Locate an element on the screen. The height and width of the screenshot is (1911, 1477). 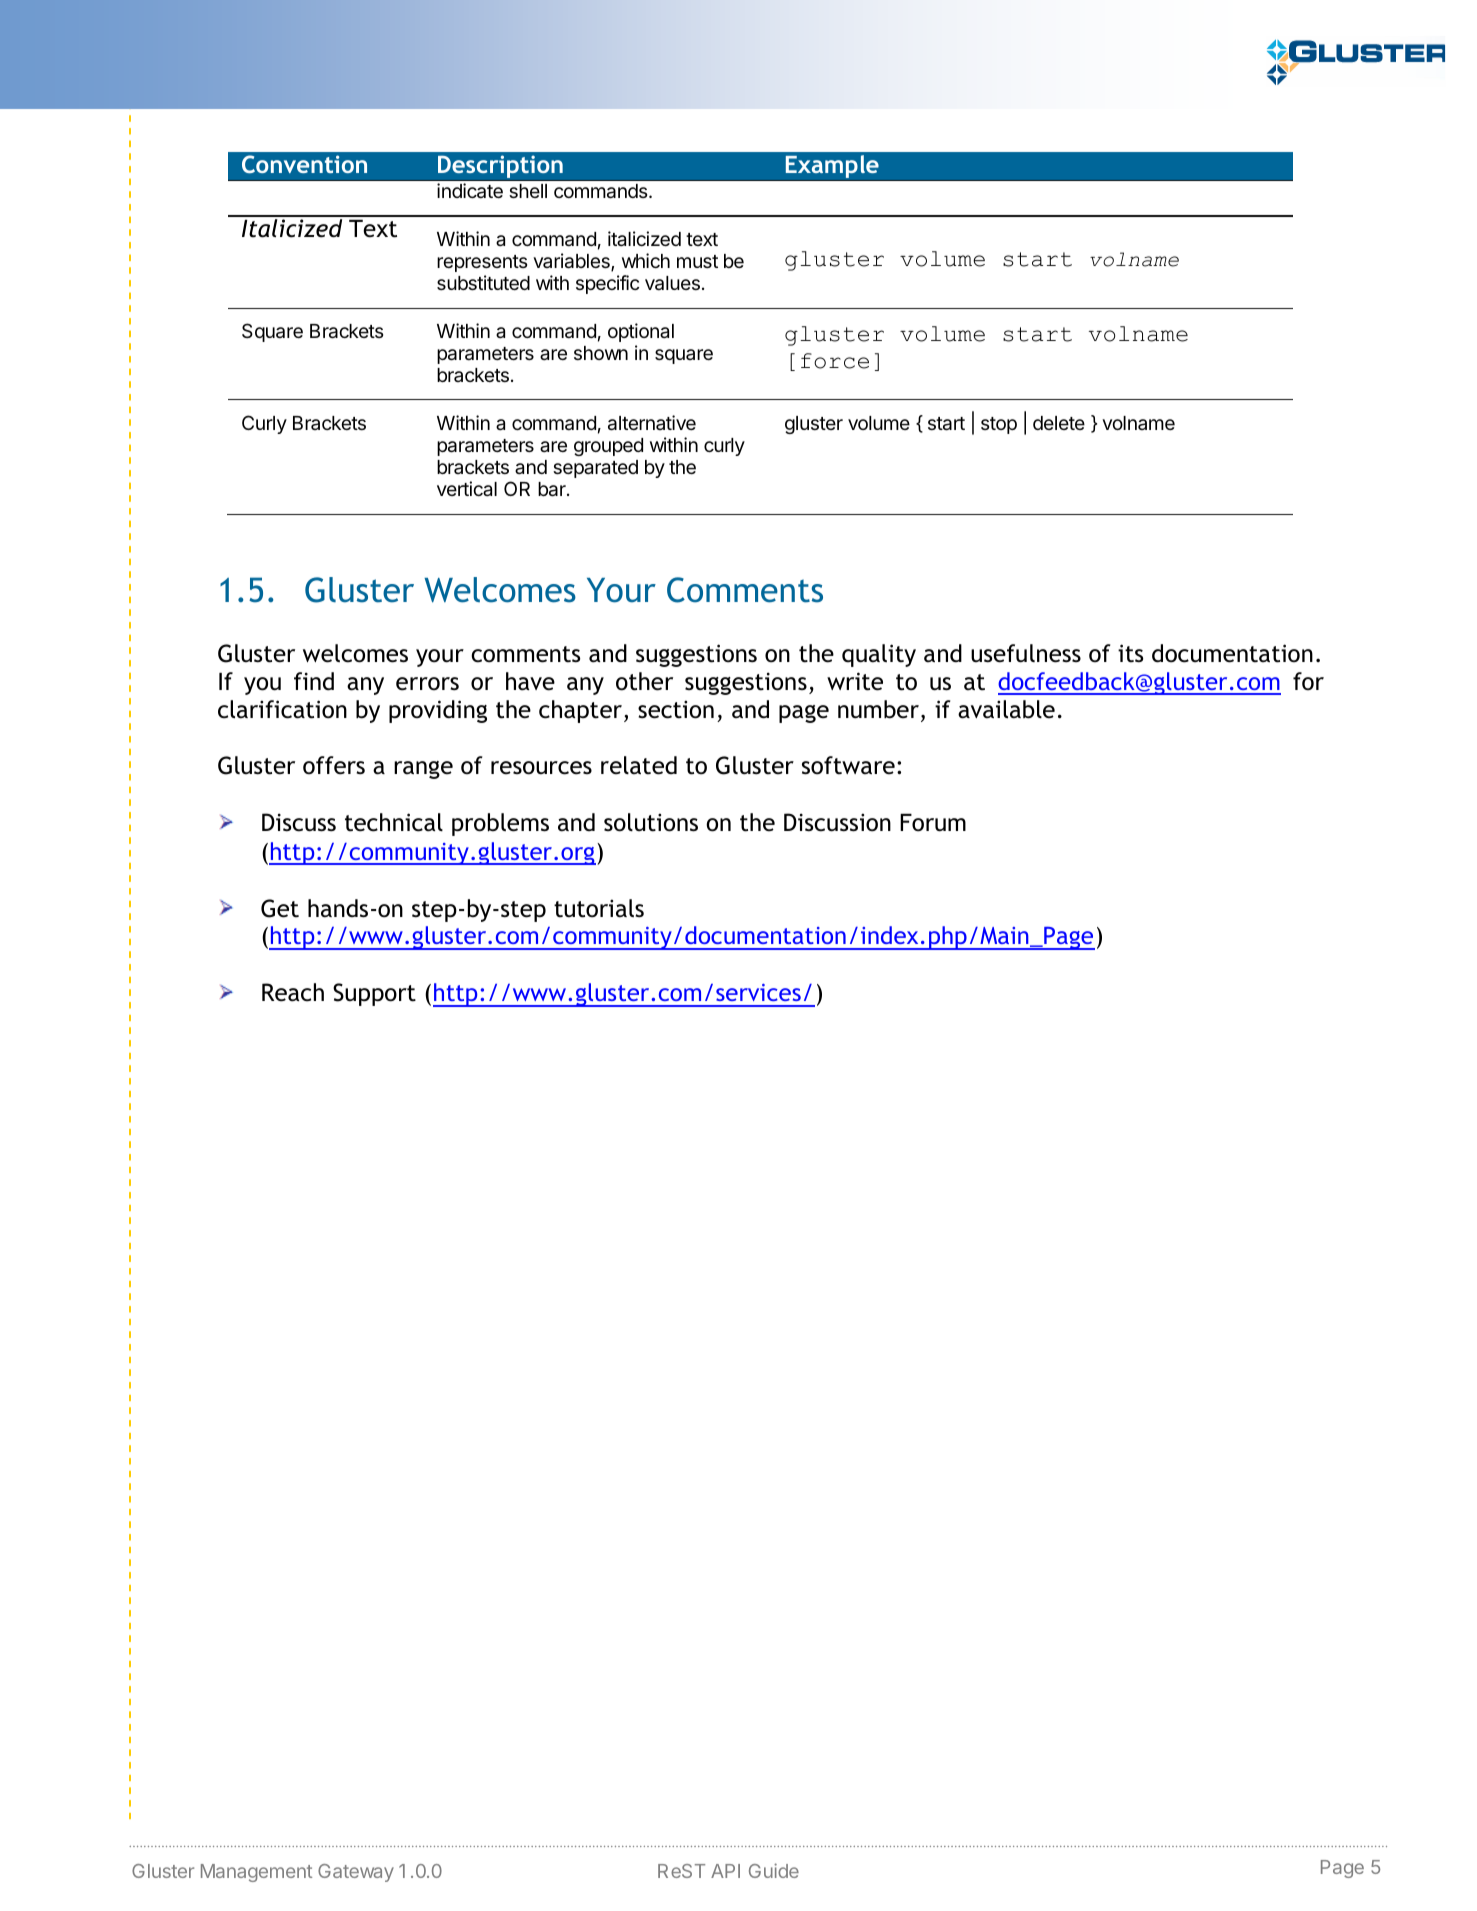
delete is located at coordinates (1059, 423).
